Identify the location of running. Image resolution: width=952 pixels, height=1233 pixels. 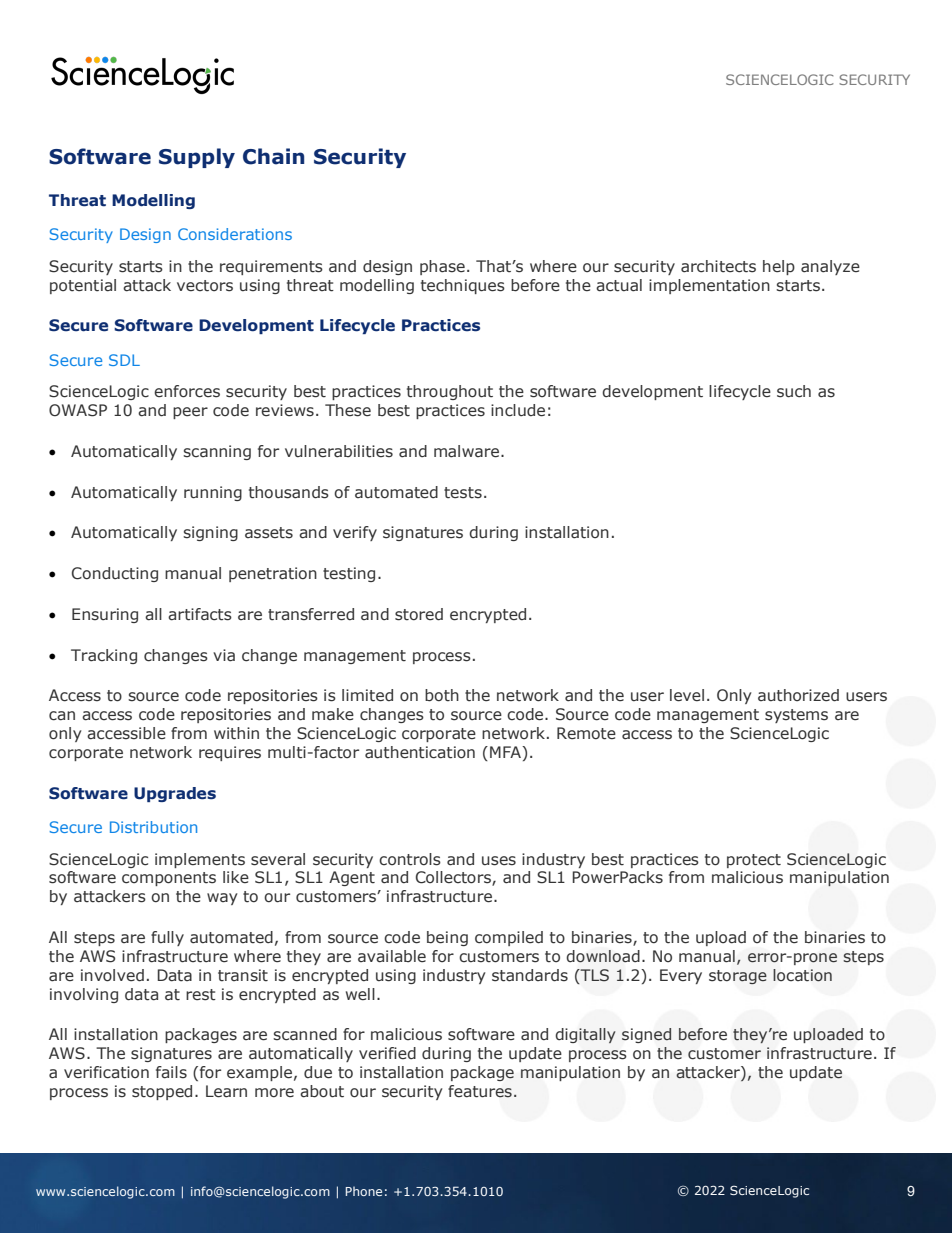
(213, 493).
